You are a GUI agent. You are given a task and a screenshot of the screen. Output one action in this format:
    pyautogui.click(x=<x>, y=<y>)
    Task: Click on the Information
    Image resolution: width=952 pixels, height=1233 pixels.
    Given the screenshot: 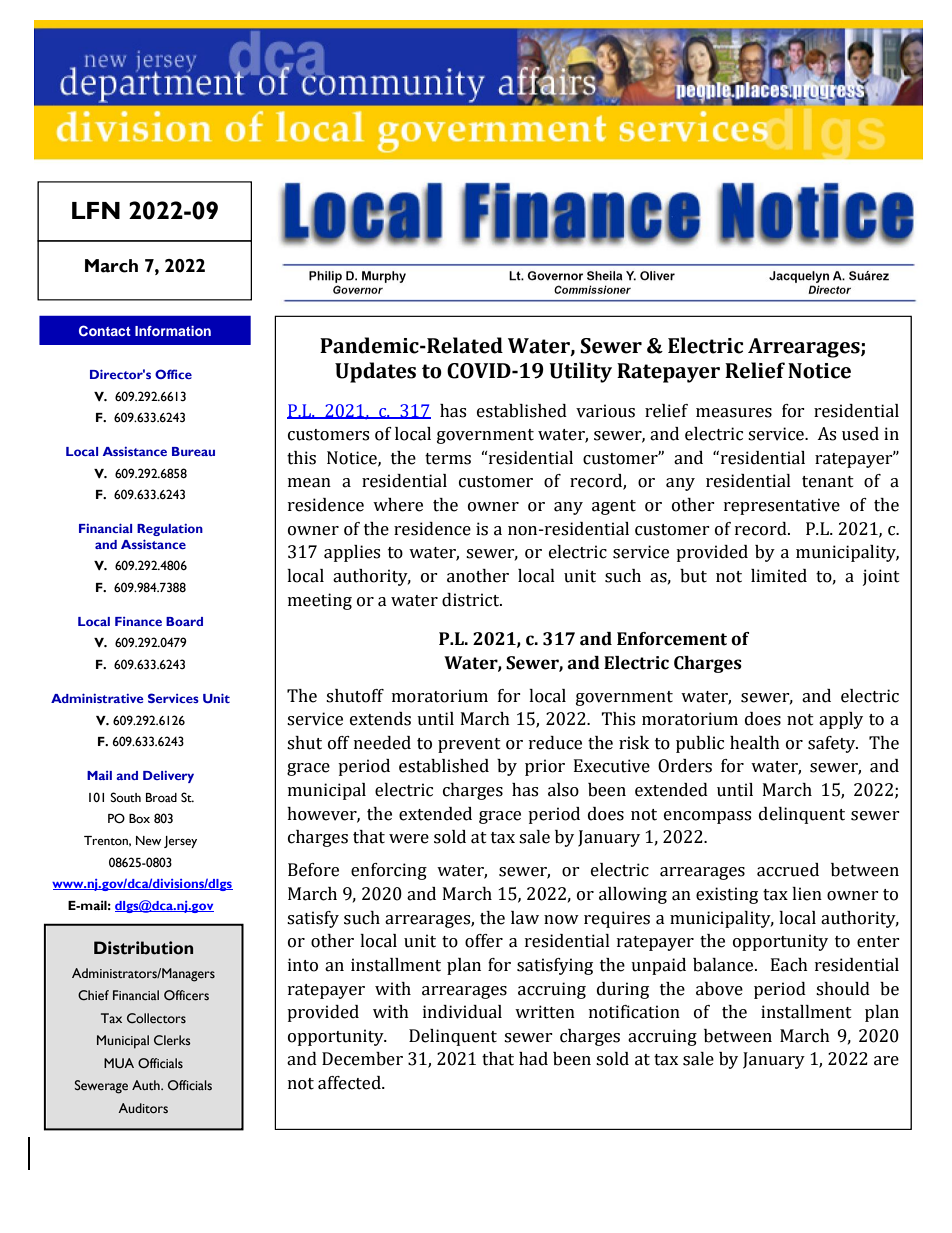 What is the action you would take?
    pyautogui.click(x=173, y=331)
